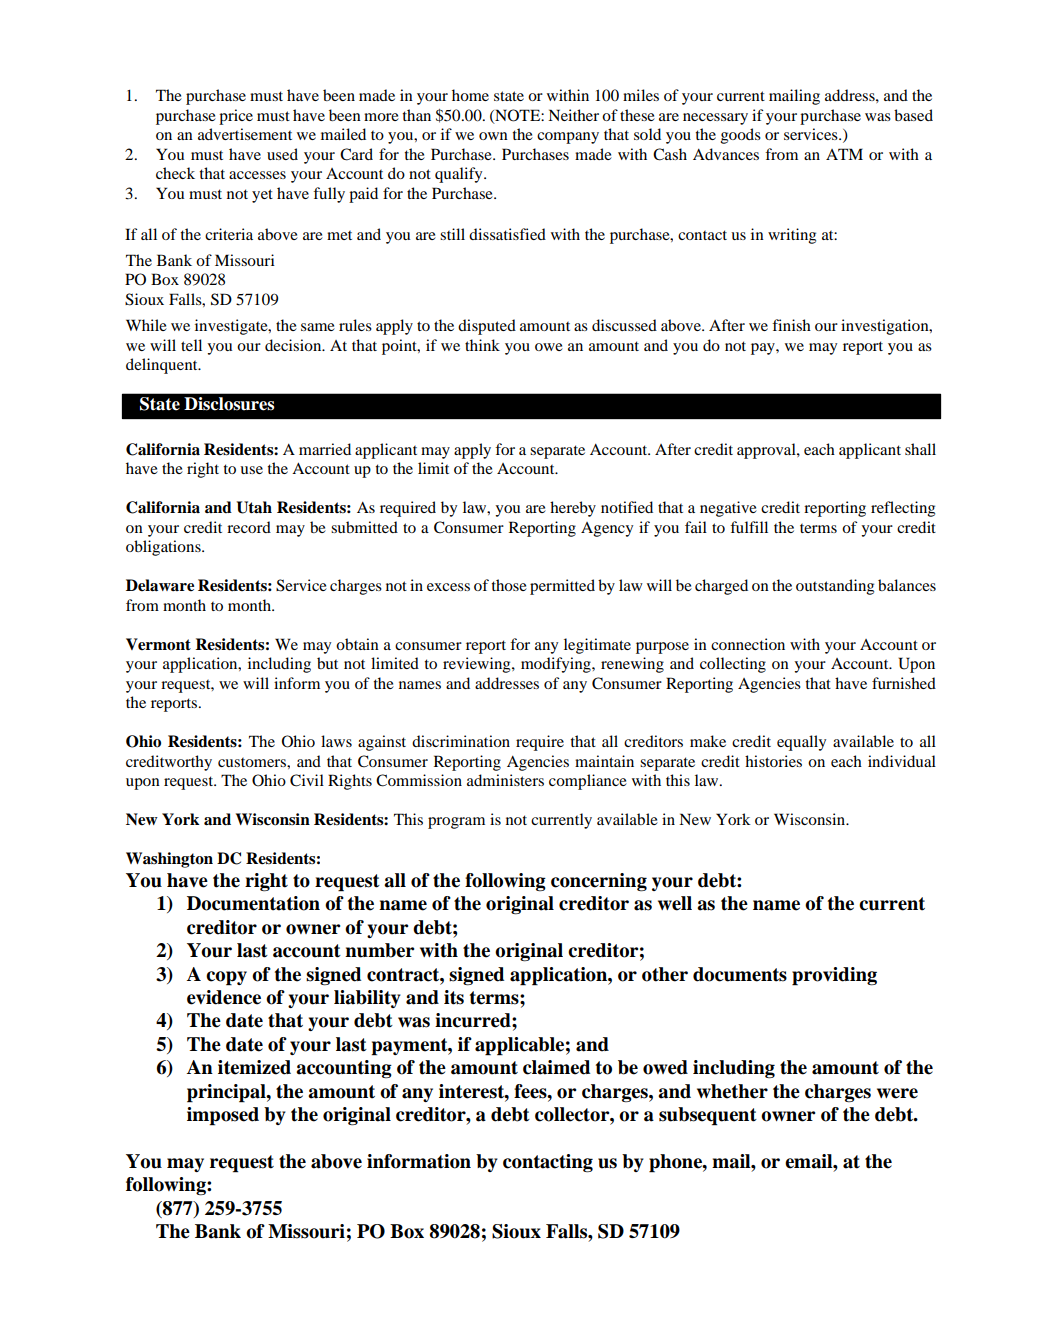  What do you see at coordinates (556, 1067) in the screenshot?
I see `claimed` at bounding box center [556, 1067].
